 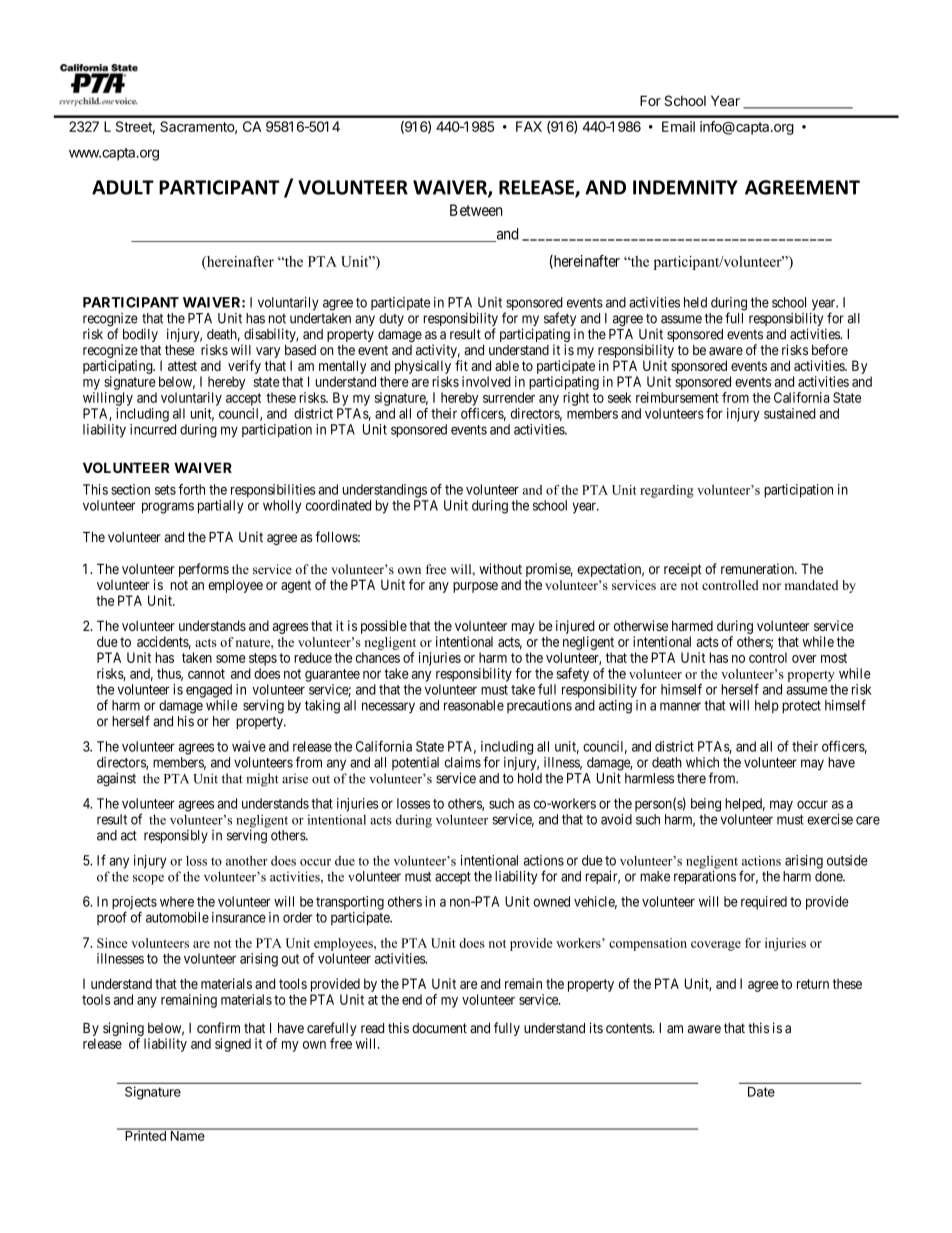 What do you see at coordinates (262, 780) in the document?
I see `might` at bounding box center [262, 780].
